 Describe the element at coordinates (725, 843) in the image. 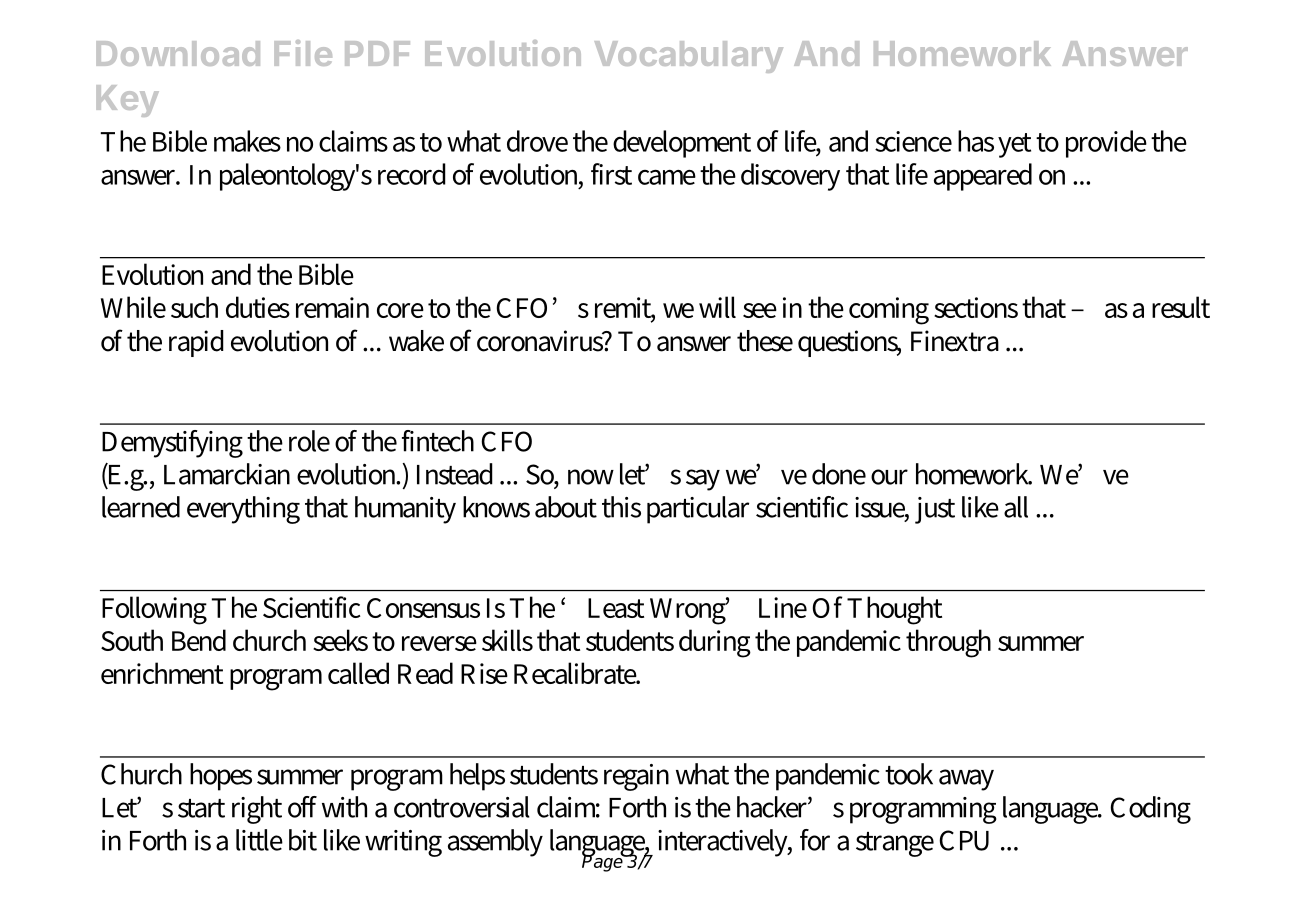

I see `interactively` at that location.
